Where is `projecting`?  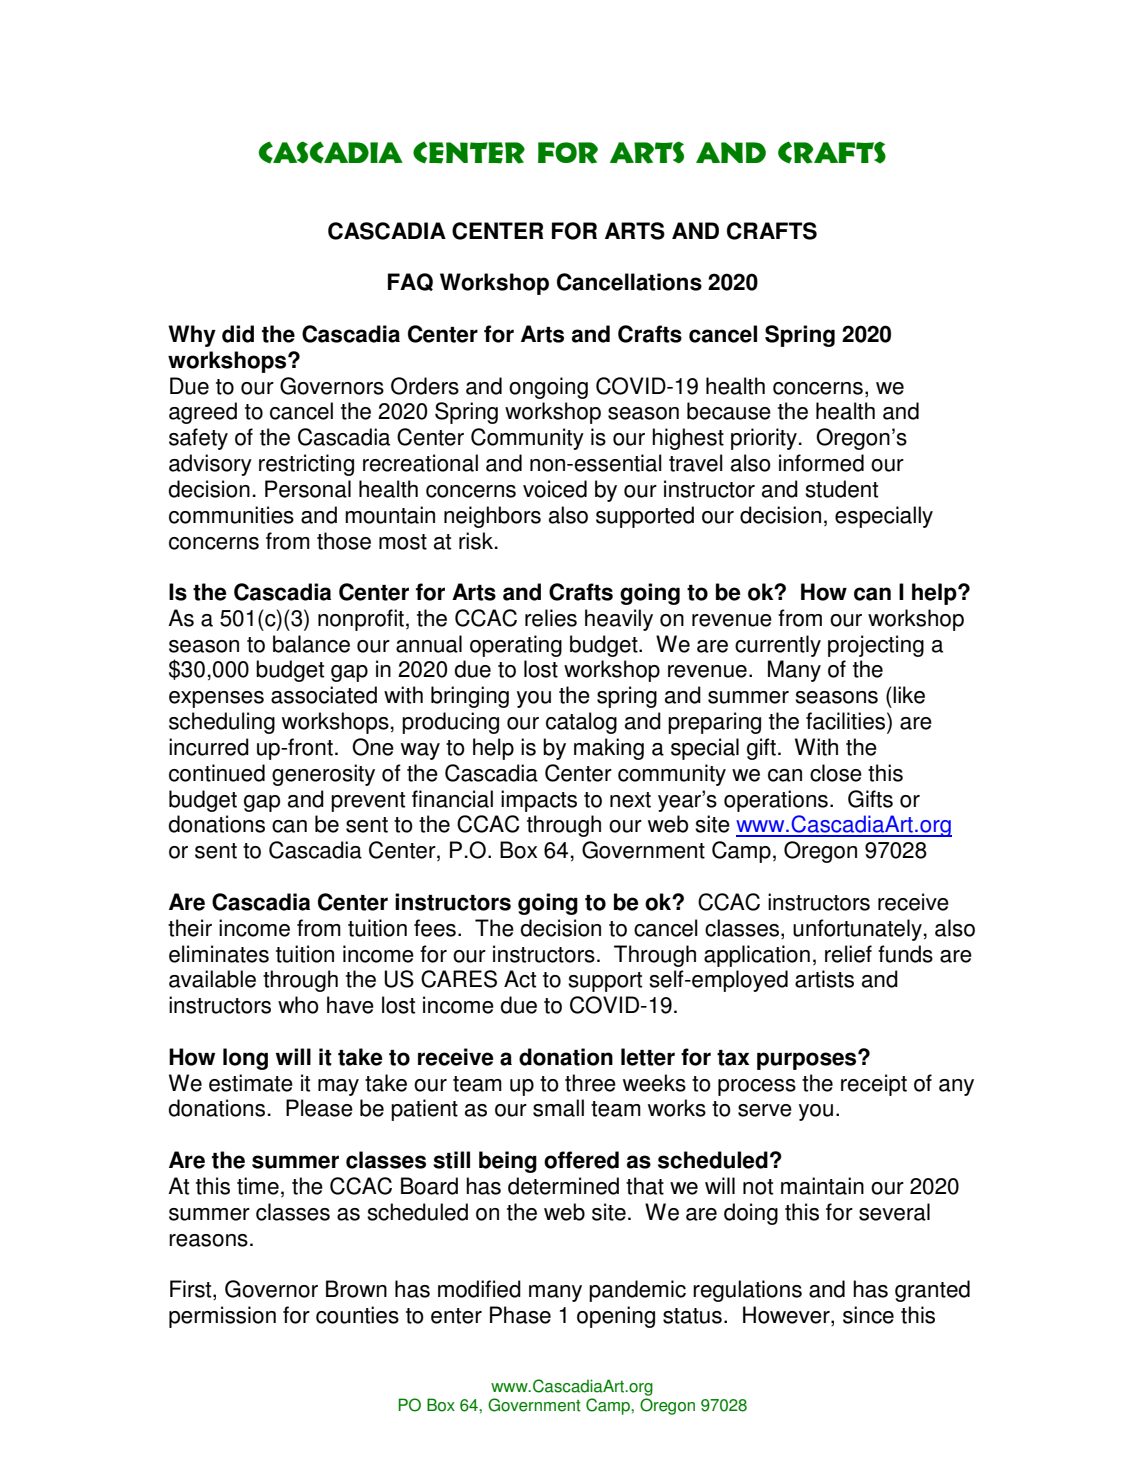 projecting is located at coordinates (876, 646).
